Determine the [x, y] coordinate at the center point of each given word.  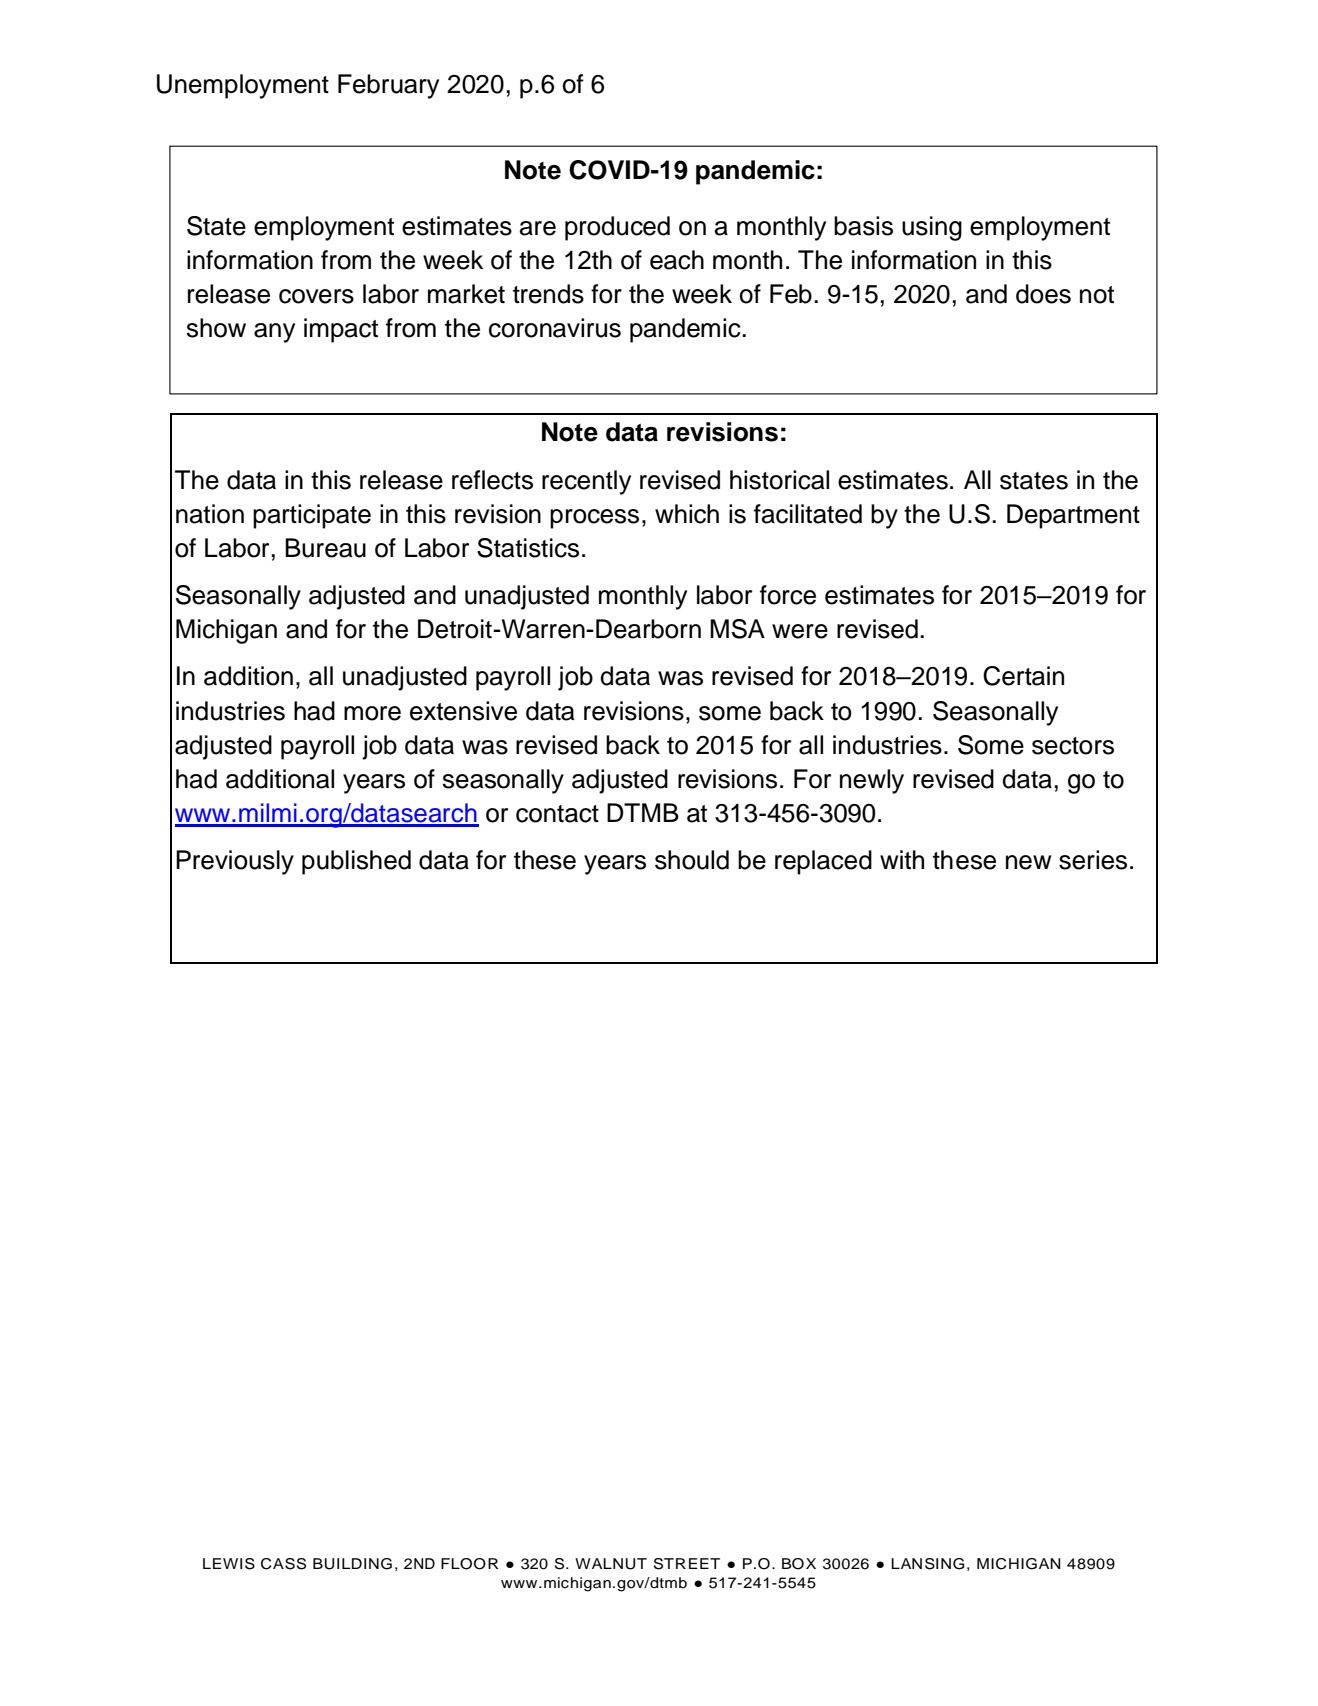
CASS [283, 1564]
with [902, 859]
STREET [687, 1564]
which [687, 514]
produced [617, 228]
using [932, 228]
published [356, 862]
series [1093, 860]
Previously [235, 862]
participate [312, 516]
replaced [823, 862]
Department [1073, 516]
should [692, 860]
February [388, 86]
